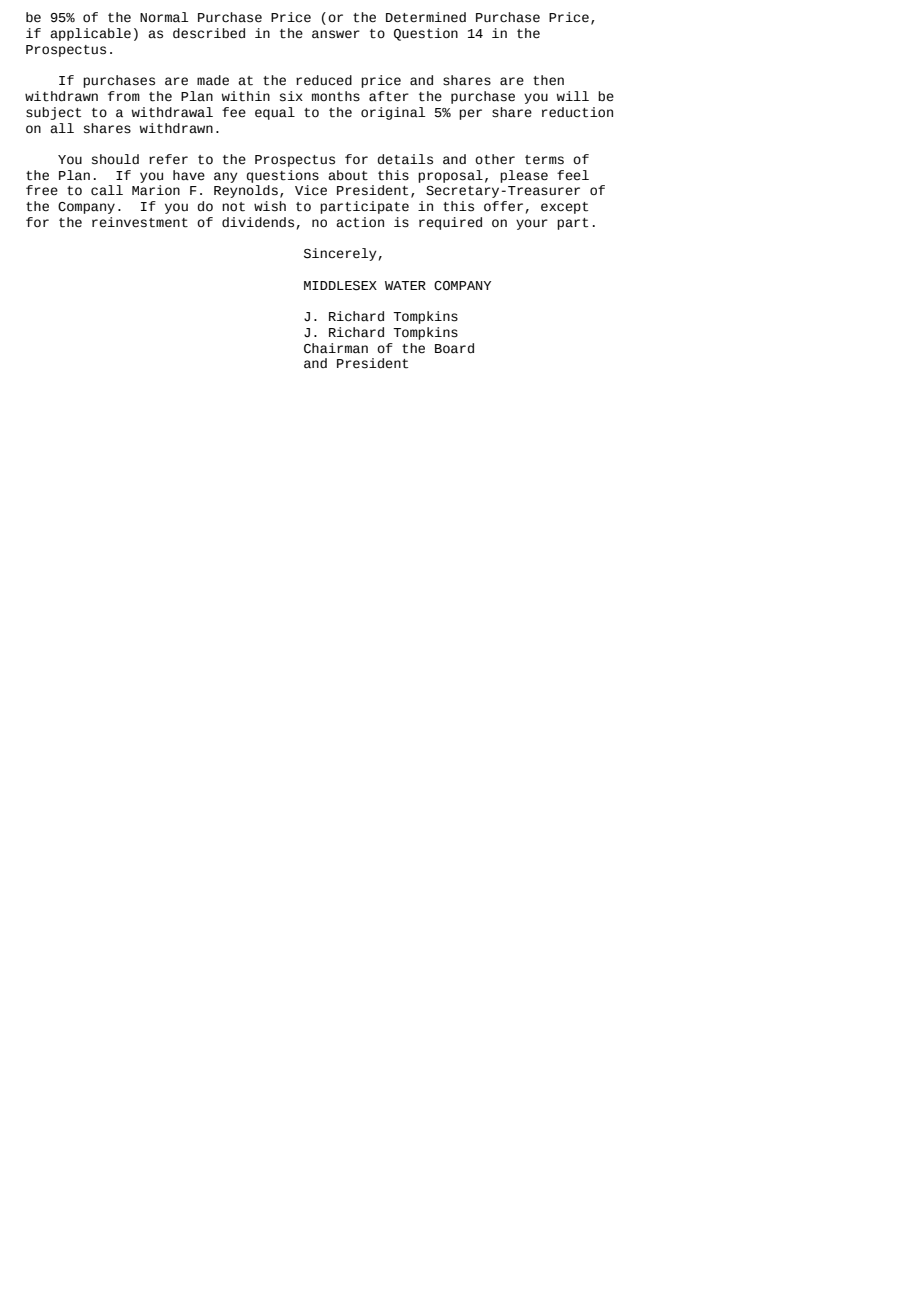  Describe the element at coordinates (532, 224) in the screenshot. I see `your` at that location.
